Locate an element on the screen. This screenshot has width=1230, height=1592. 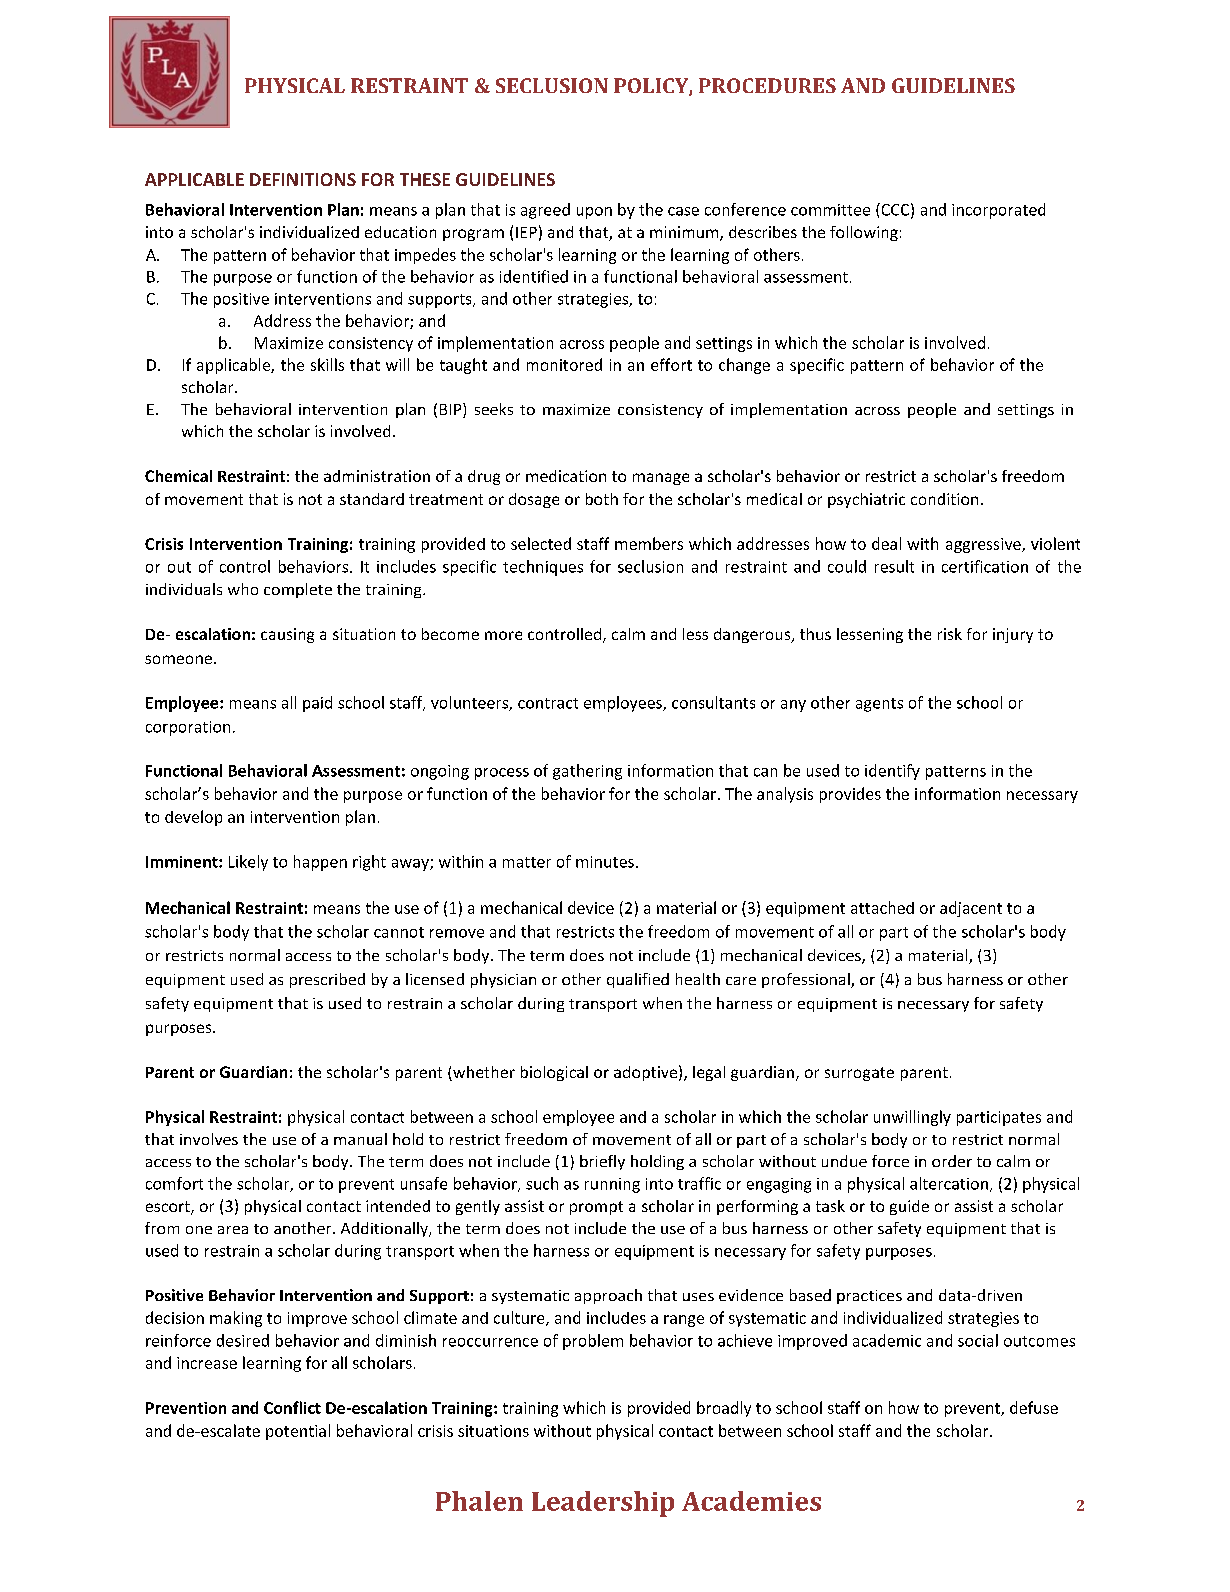
order is located at coordinates (952, 1161).
